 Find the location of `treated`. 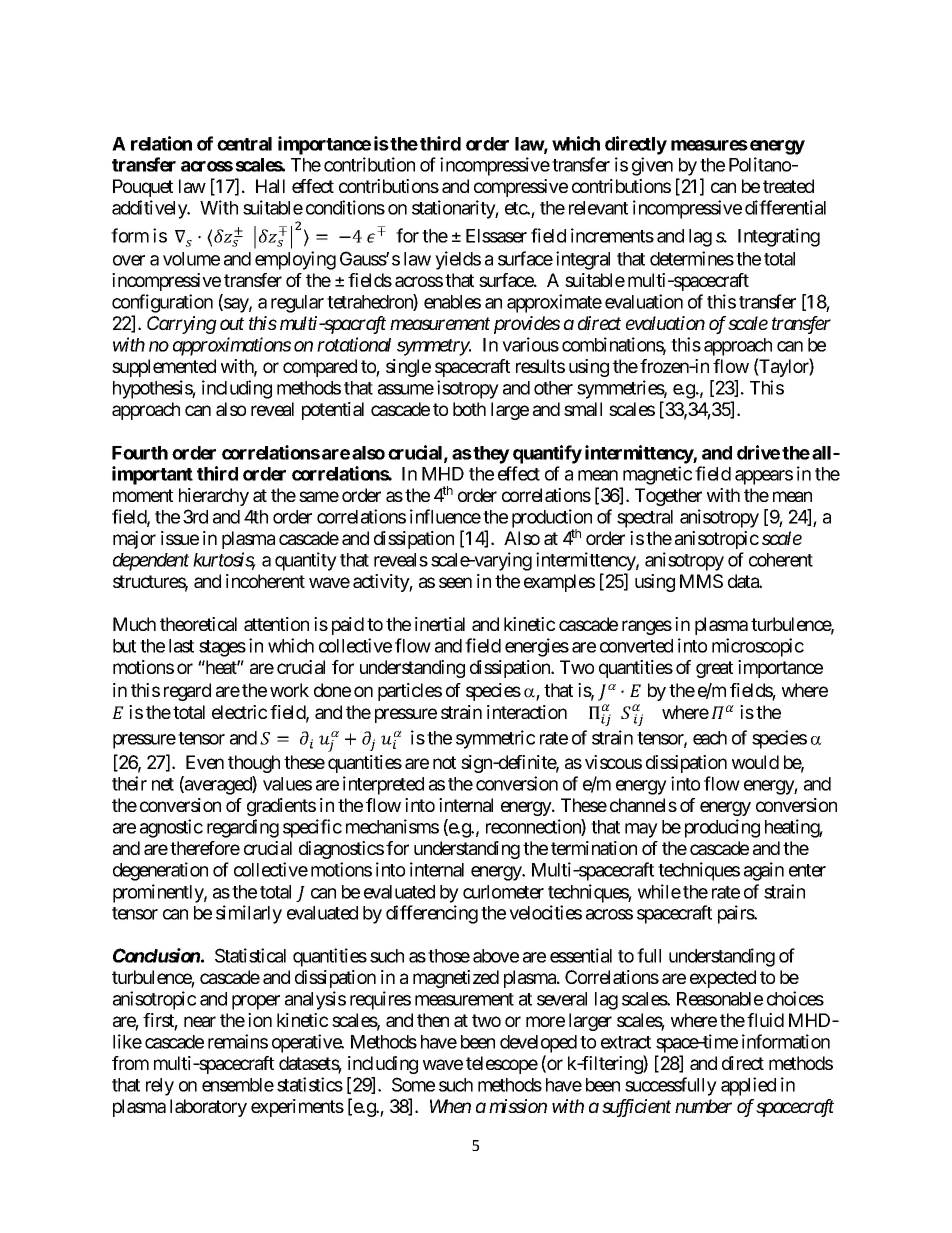

treated is located at coordinates (788, 186).
